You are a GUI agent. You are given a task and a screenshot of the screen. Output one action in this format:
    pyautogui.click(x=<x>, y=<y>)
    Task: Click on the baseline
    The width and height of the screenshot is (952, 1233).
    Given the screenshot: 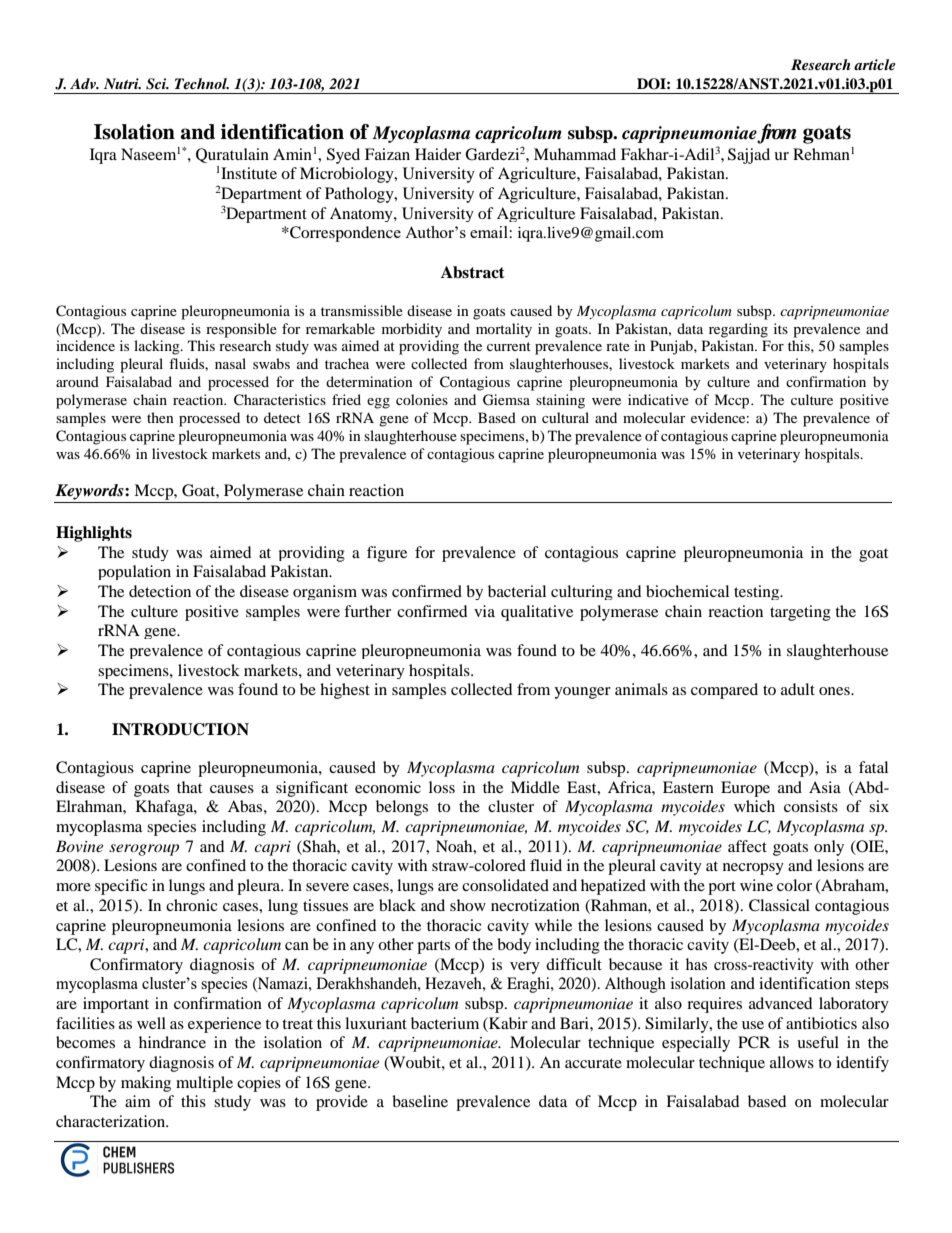 What is the action you would take?
    pyautogui.click(x=420, y=1101)
